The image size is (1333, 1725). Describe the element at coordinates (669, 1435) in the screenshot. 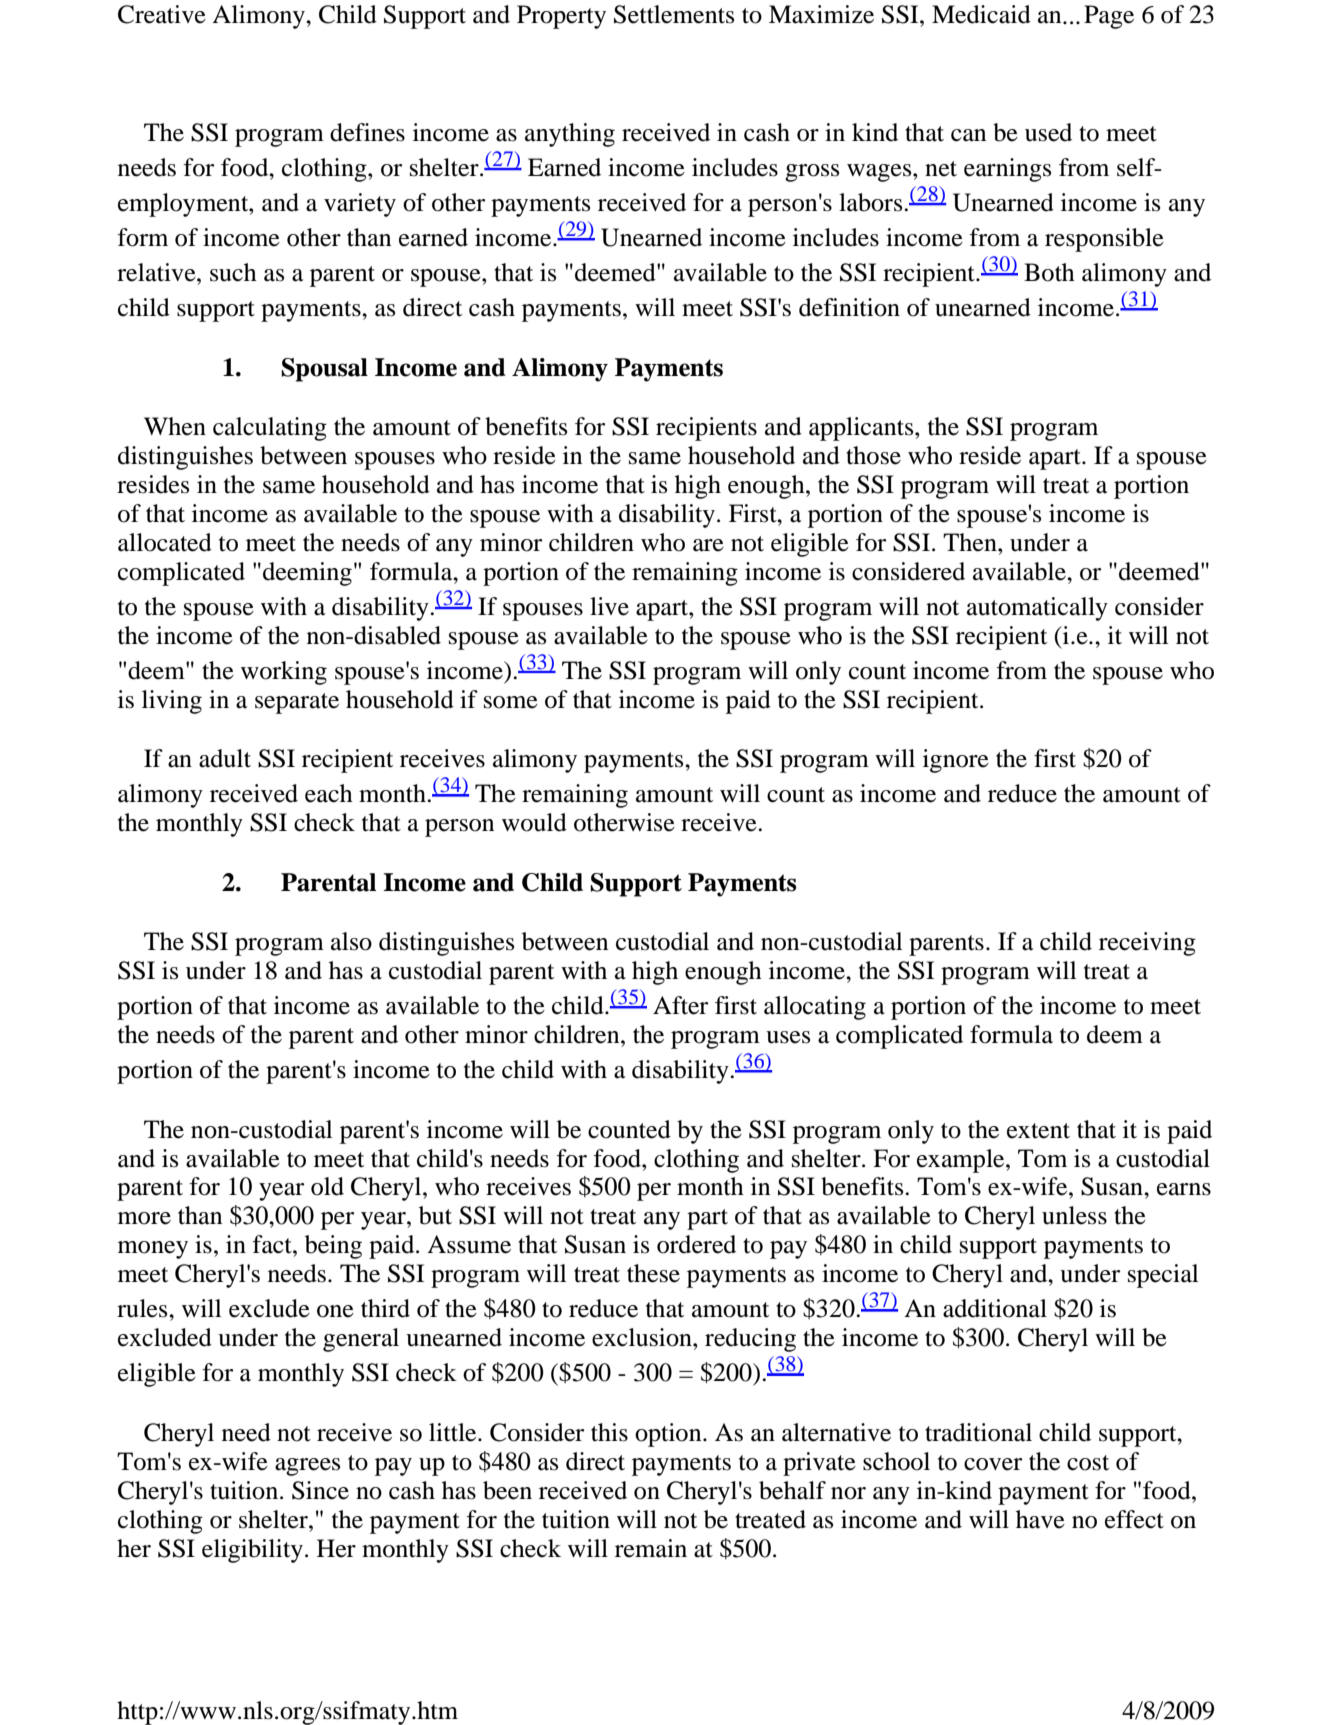

I see `option` at that location.
